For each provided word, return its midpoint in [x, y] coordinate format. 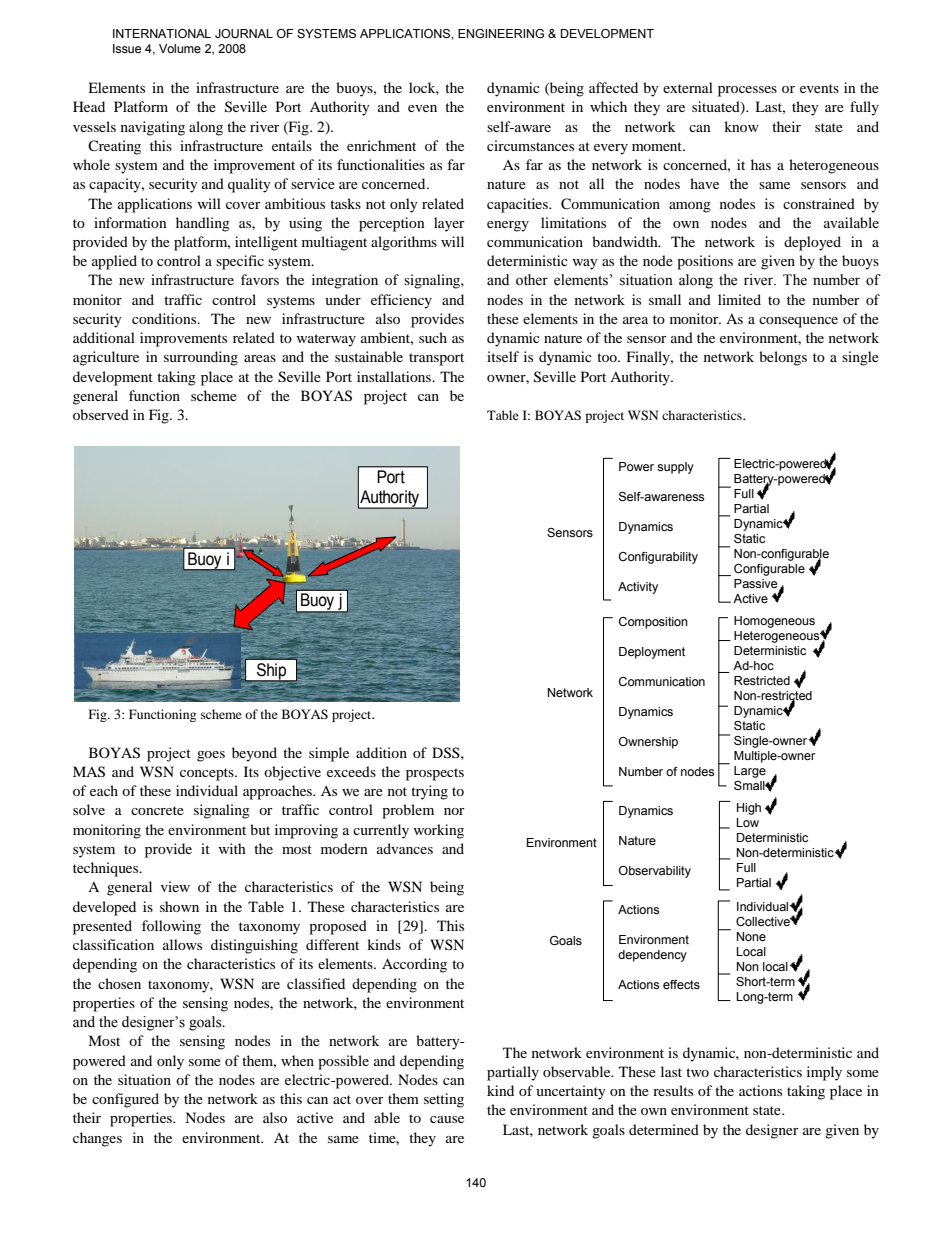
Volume [180, 48]
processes [747, 91]
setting [444, 1100]
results [673, 1090]
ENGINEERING [501, 33]
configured [125, 1100]
